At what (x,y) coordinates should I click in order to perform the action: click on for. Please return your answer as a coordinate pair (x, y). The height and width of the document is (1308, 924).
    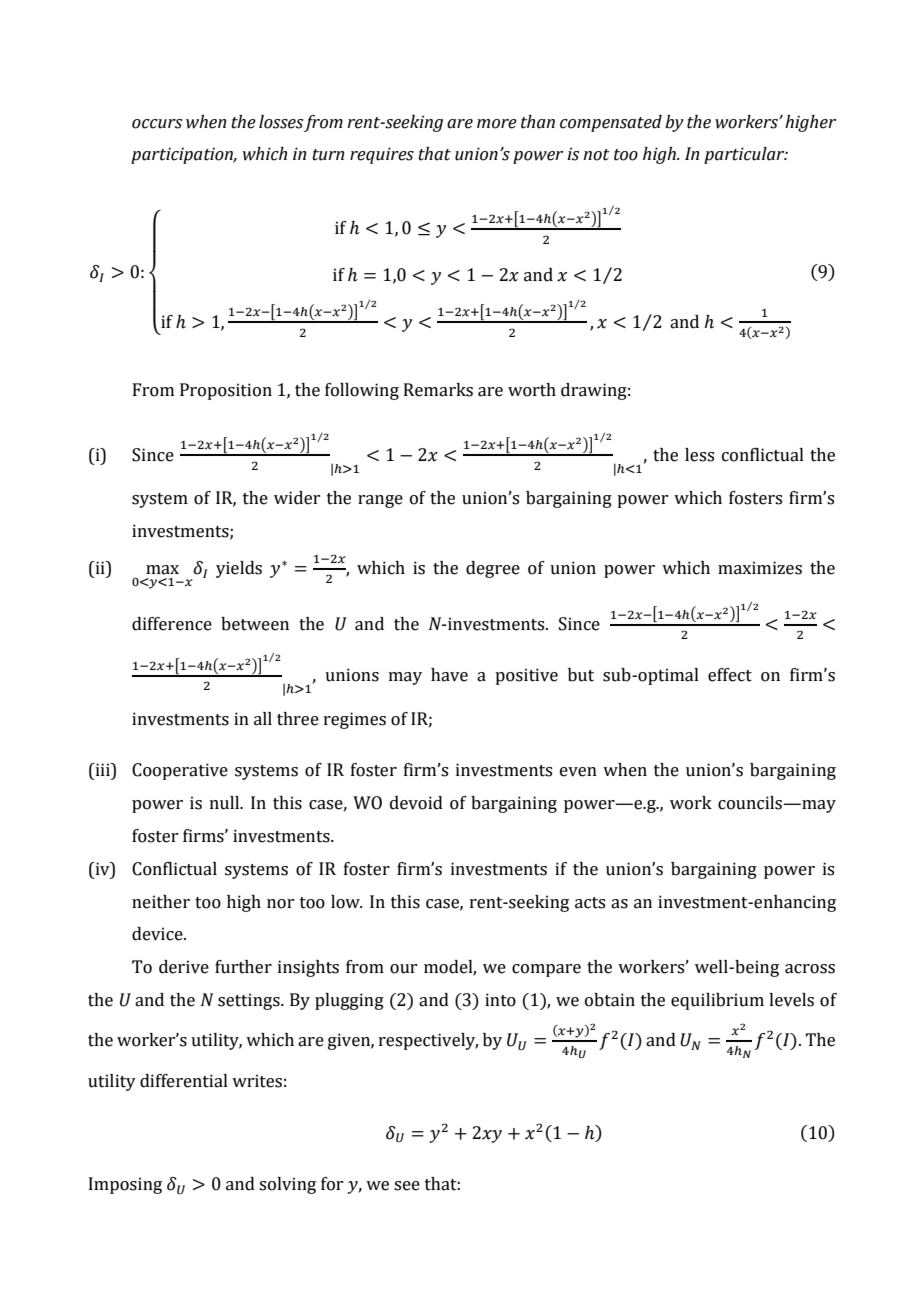
    Looking at the image, I should click on (332, 1184).
